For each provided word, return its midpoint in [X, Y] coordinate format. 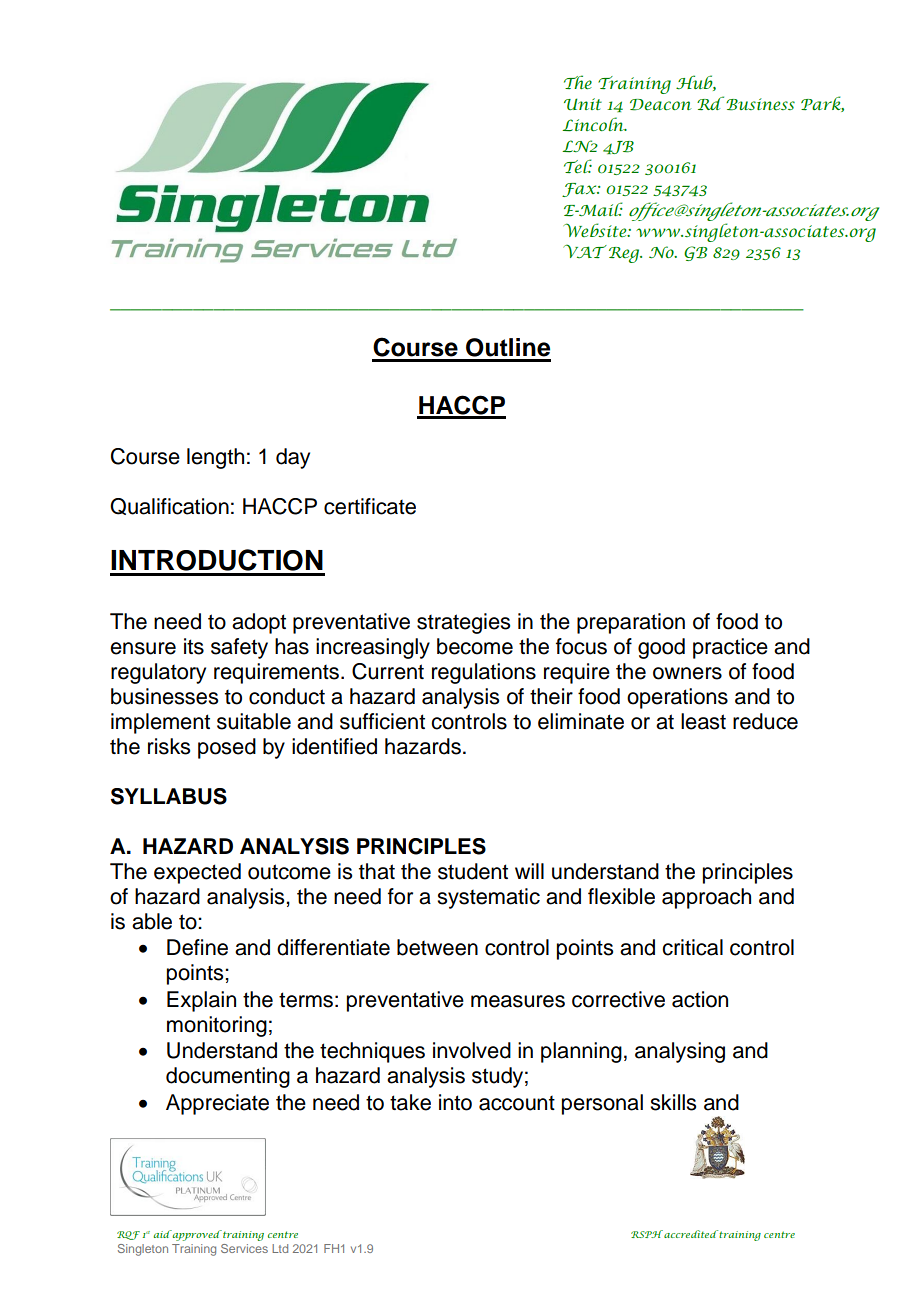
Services [244, 1248]
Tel [578, 166]
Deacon [660, 105]
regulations [484, 673]
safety [239, 648]
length [215, 458]
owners [687, 673]
